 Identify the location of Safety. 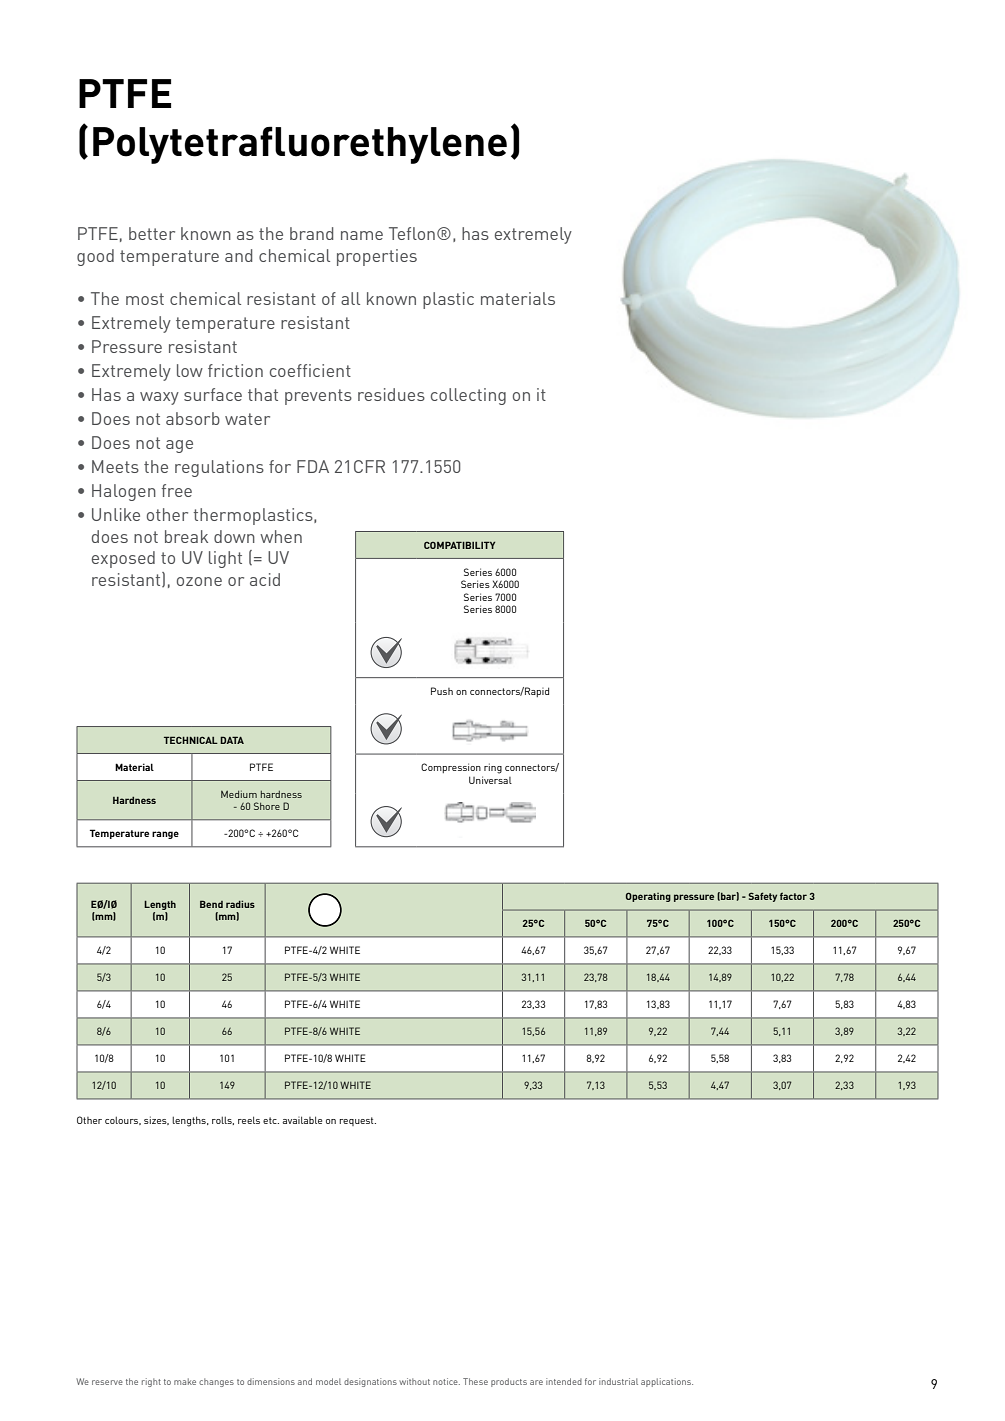
(762, 897).
